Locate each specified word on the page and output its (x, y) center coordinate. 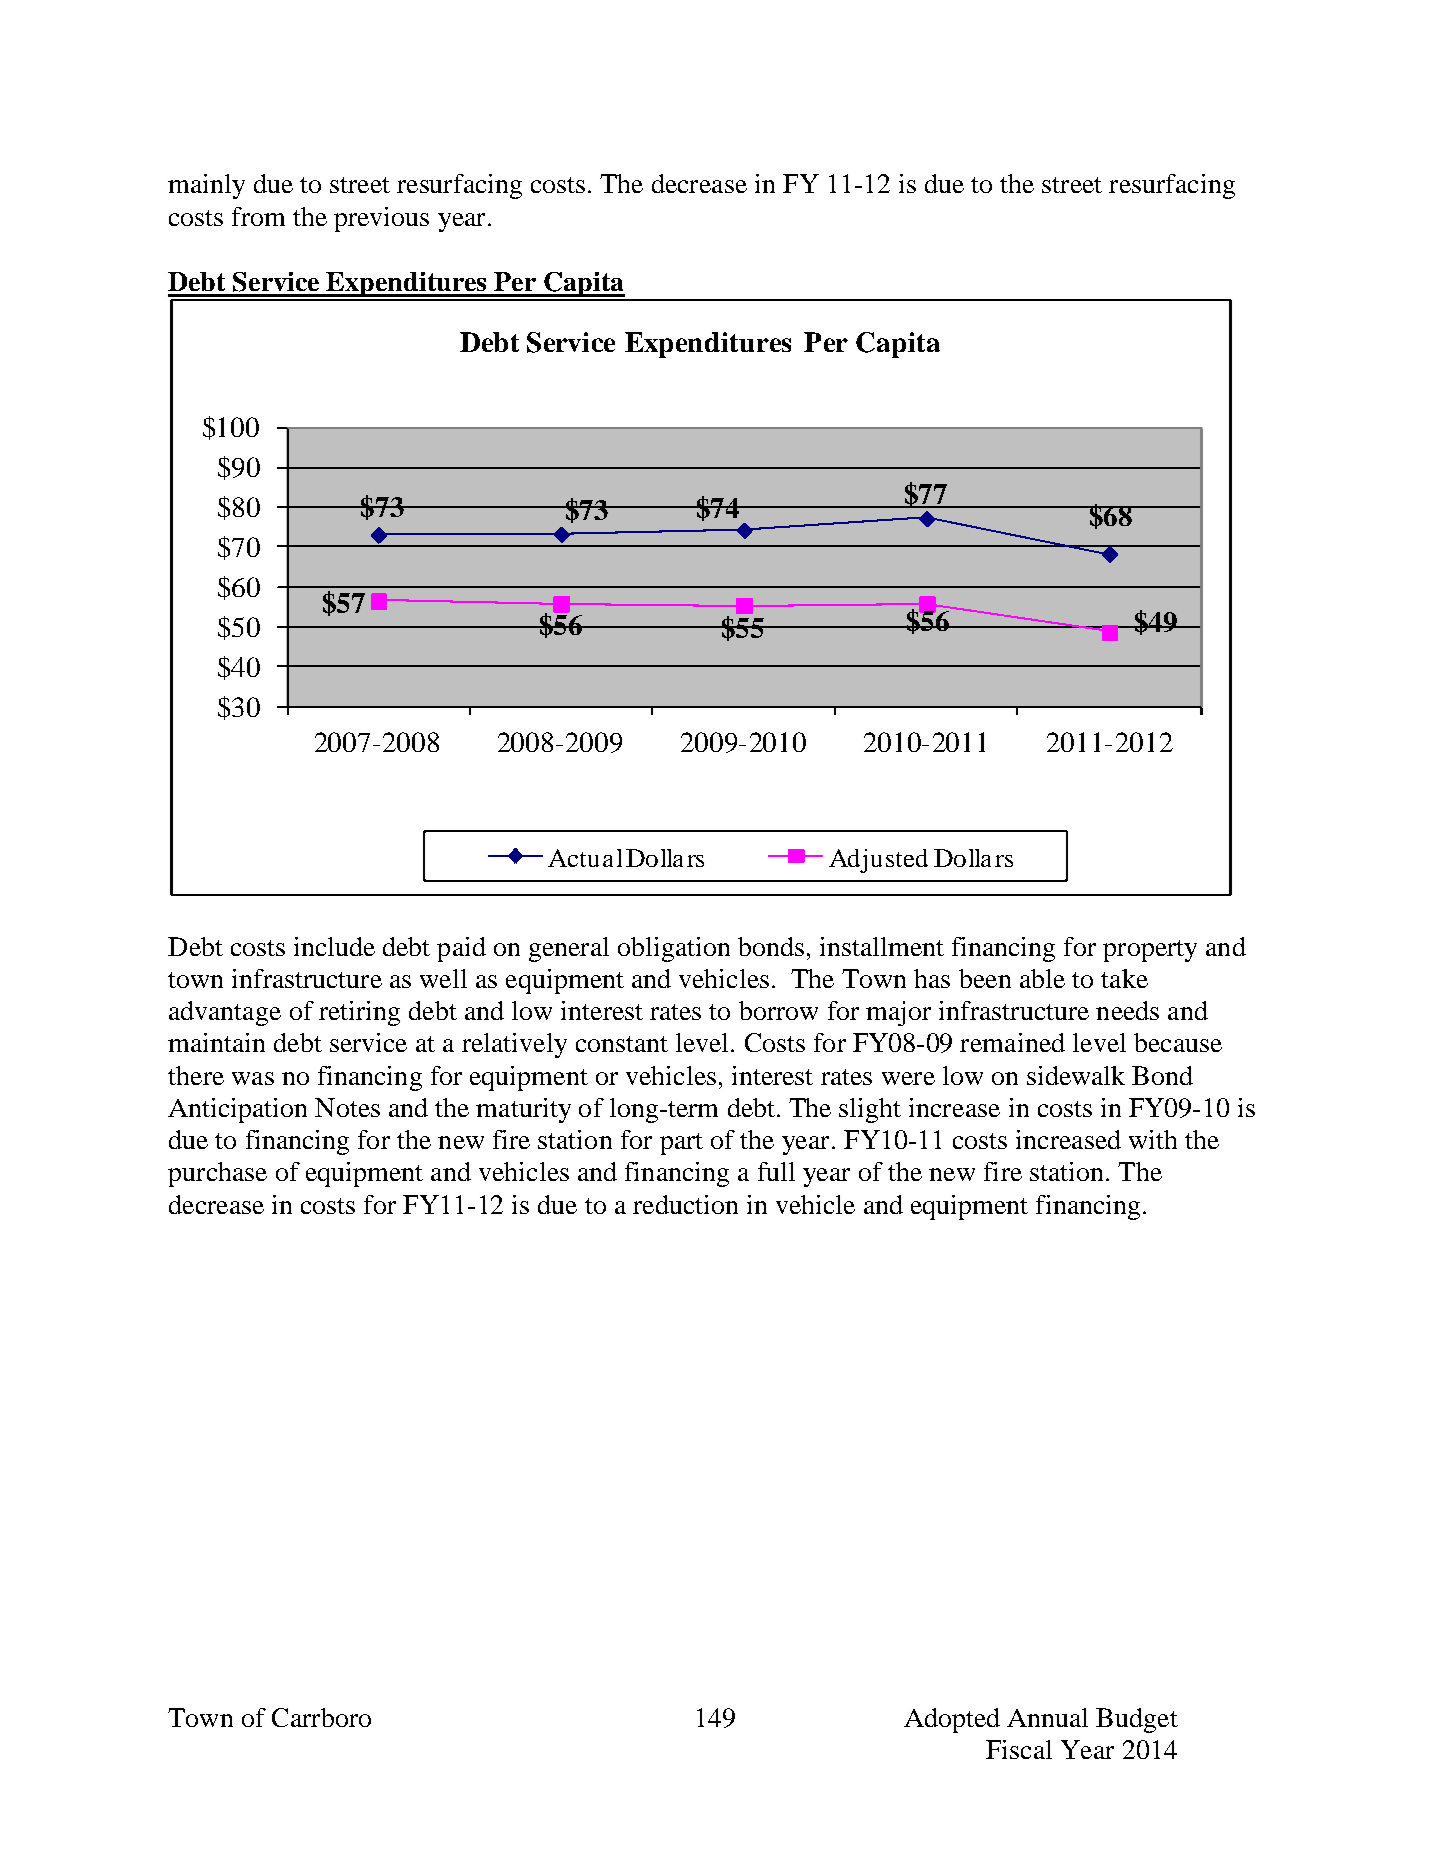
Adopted (952, 1720)
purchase (217, 1174)
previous (381, 219)
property (1150, 951)
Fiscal (1019, 1749)
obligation (674, 949)
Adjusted (878, 861)
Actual (585, 858)
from (258, 216)
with (1153, 1139)
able (1042, 978)
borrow (778, 1010)
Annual (1047, 1717)
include (334, 946)
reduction (685, 1204)
